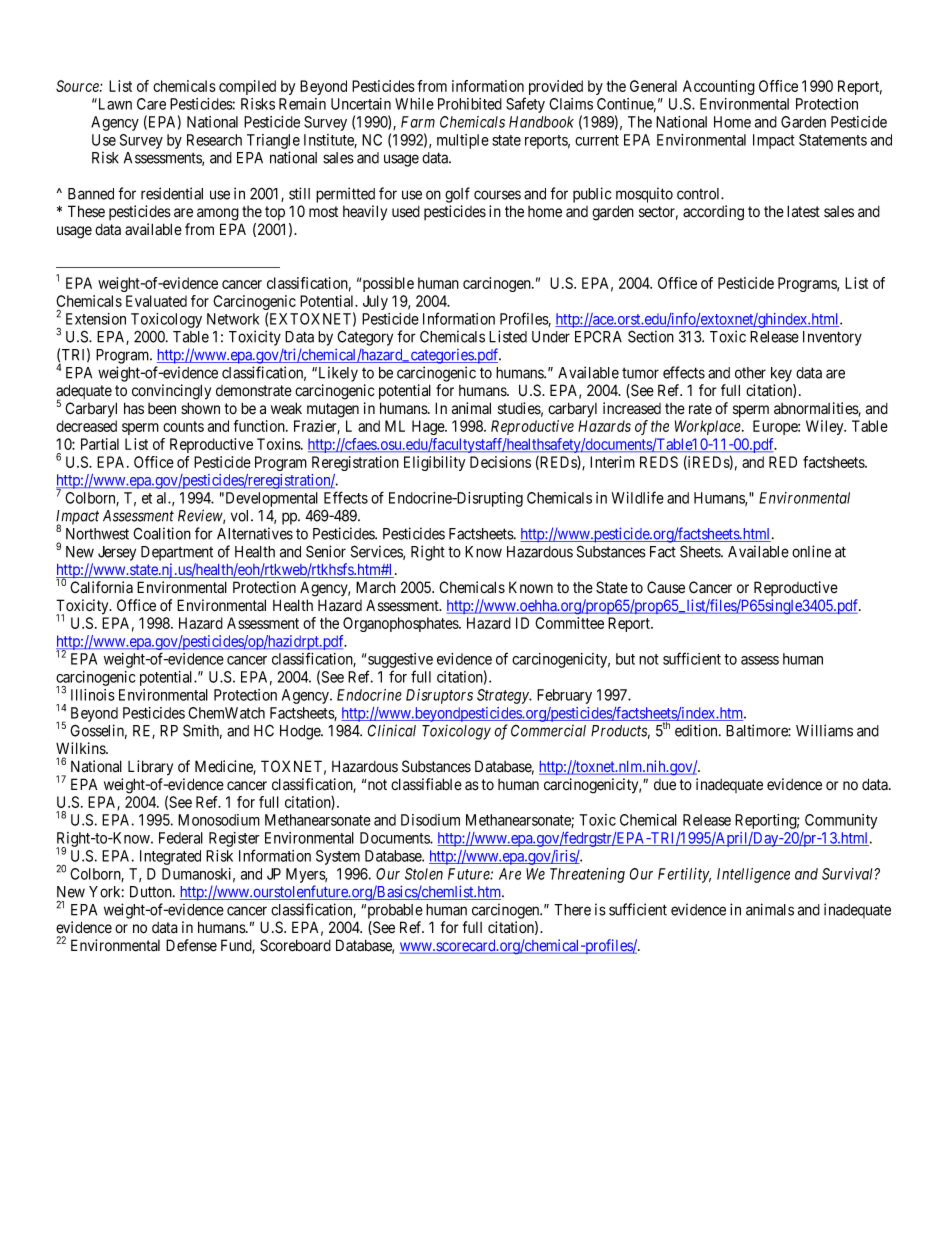  Describe the element at coordinates (191, 945) in the screenshot. I see `Defense` at that location.
